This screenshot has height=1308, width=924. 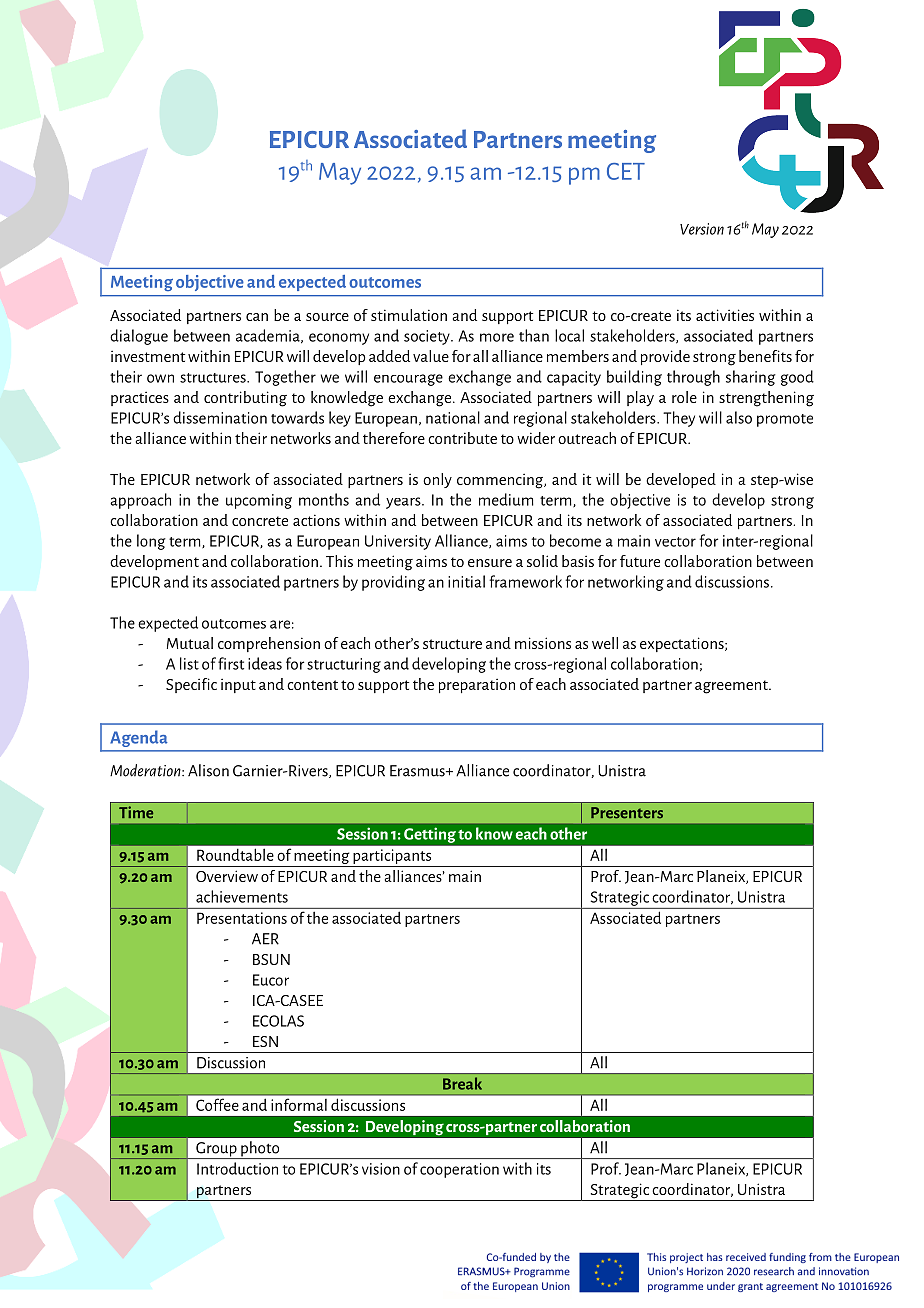 I want to click on Group, so click(x=216, y=1150).
